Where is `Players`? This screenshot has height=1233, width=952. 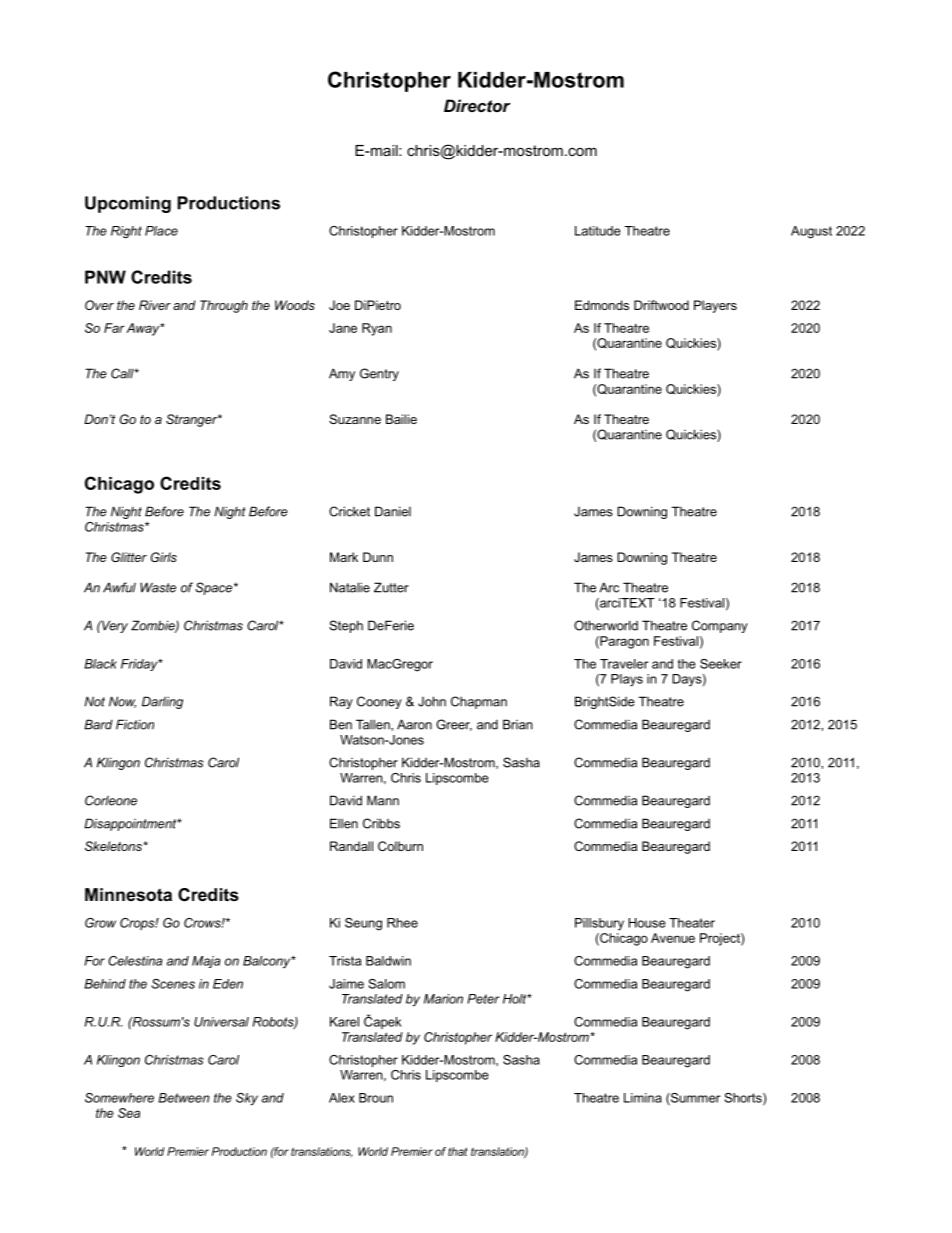
Players is located at coordinates (715, 306).
